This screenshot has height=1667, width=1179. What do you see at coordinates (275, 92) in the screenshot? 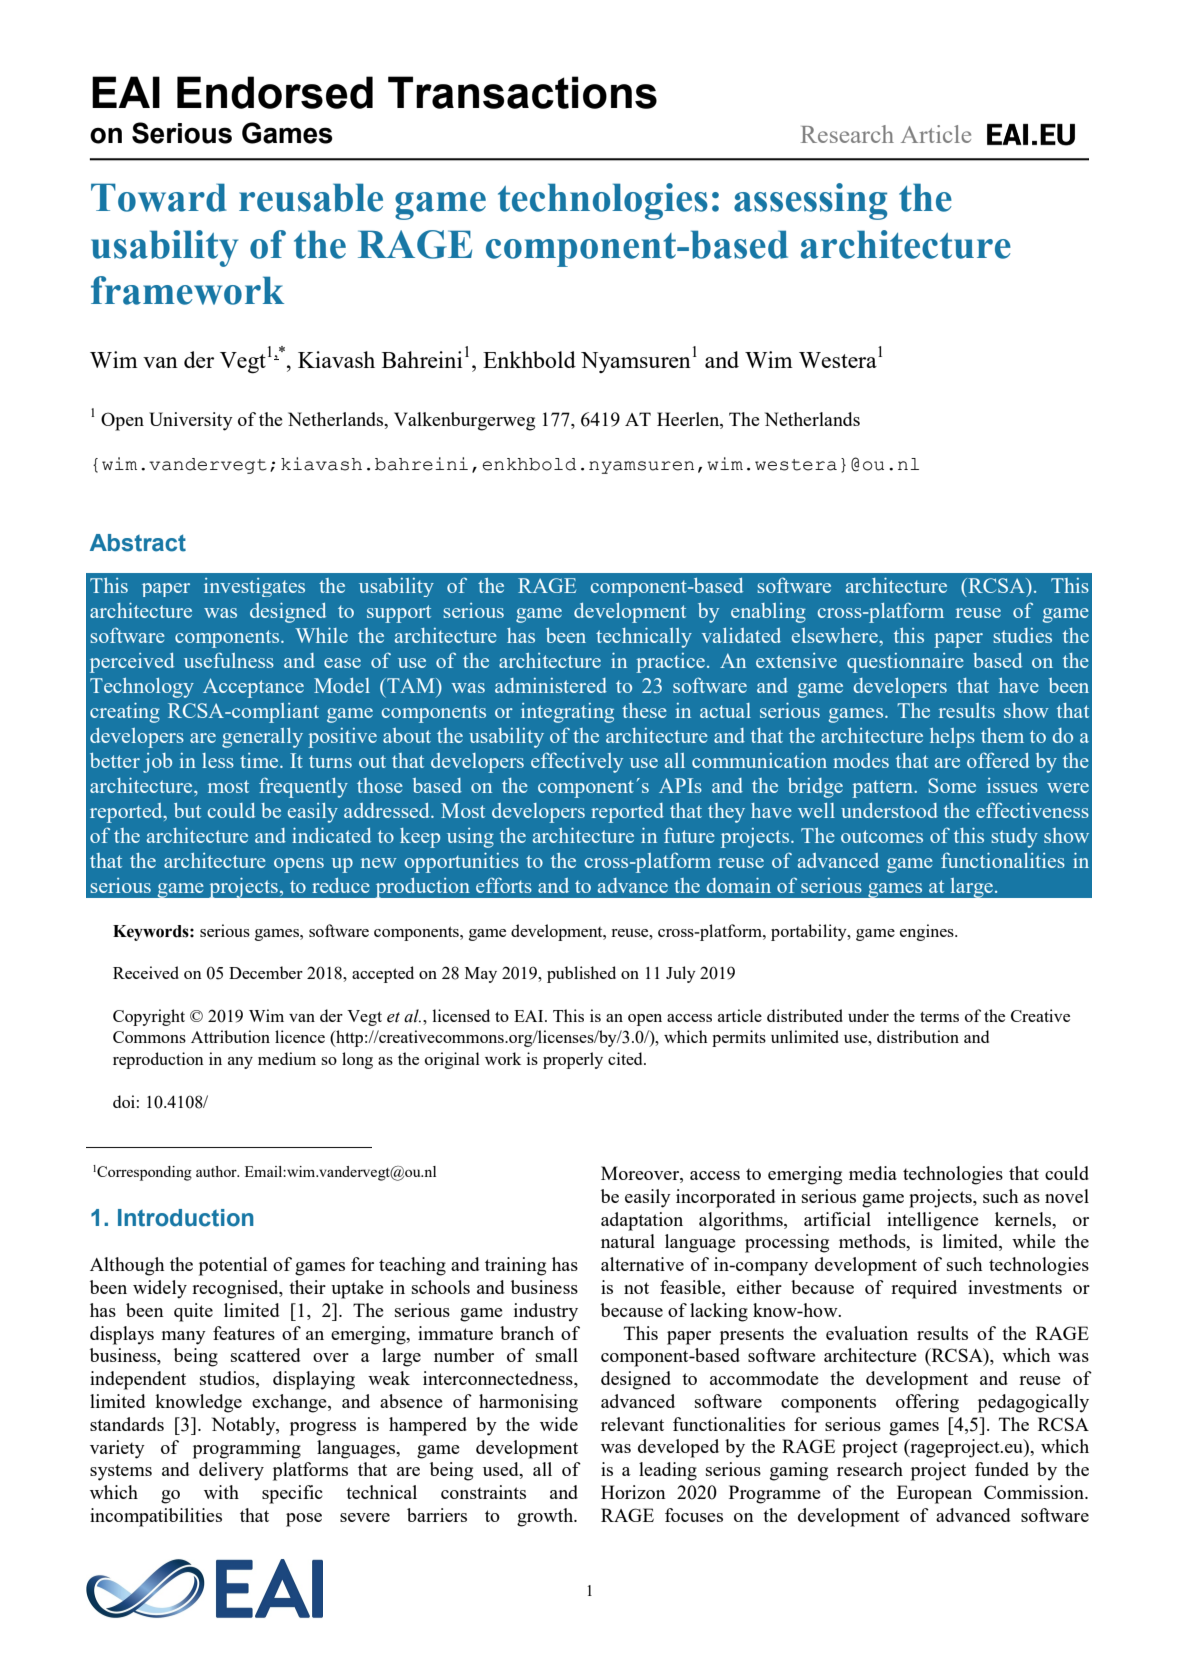
I see `Endorsed` at bounding box center [275, 92].
